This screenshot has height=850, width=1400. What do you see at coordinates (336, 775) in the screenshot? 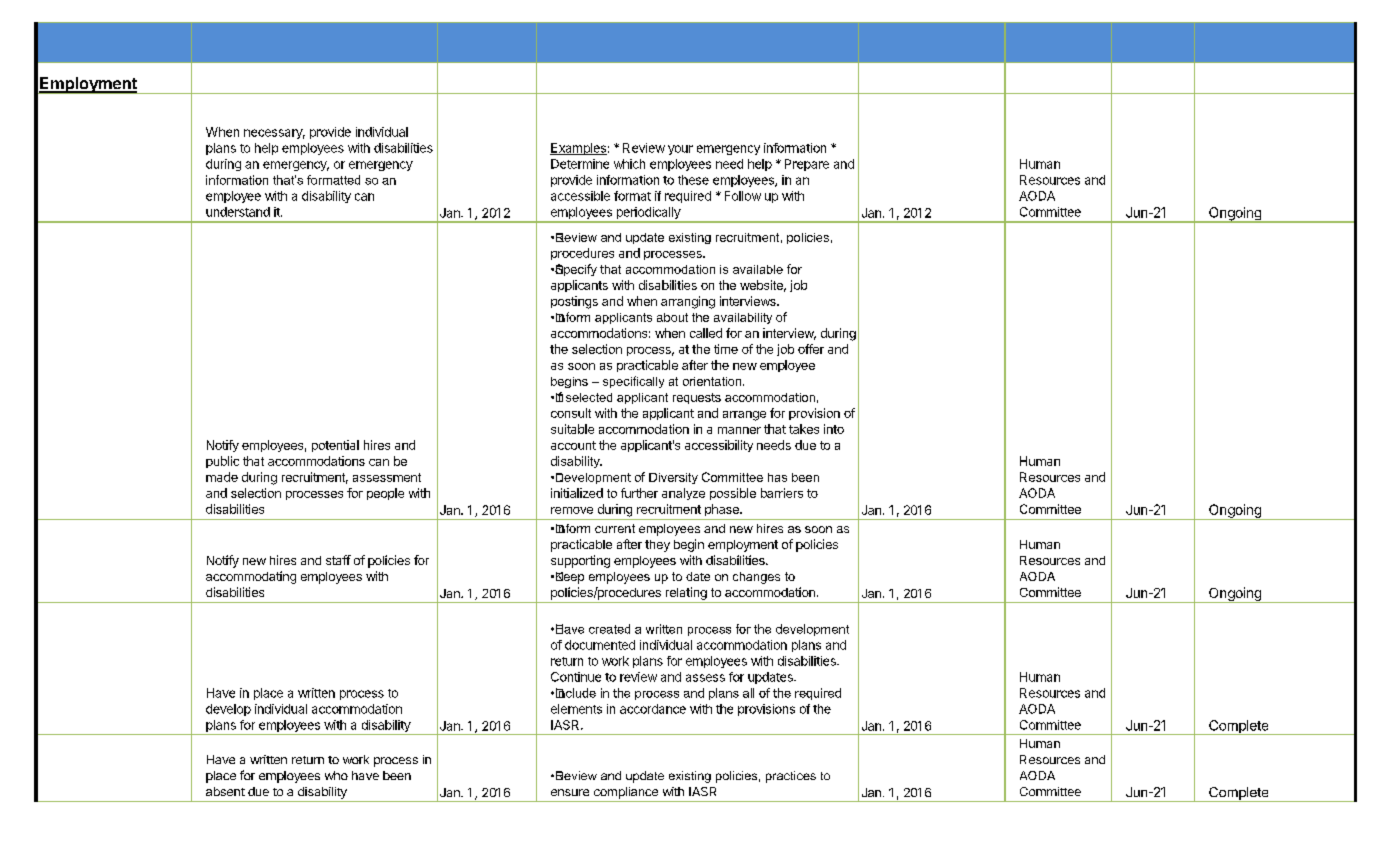
I see `who` at bounding box center [336, 775].
